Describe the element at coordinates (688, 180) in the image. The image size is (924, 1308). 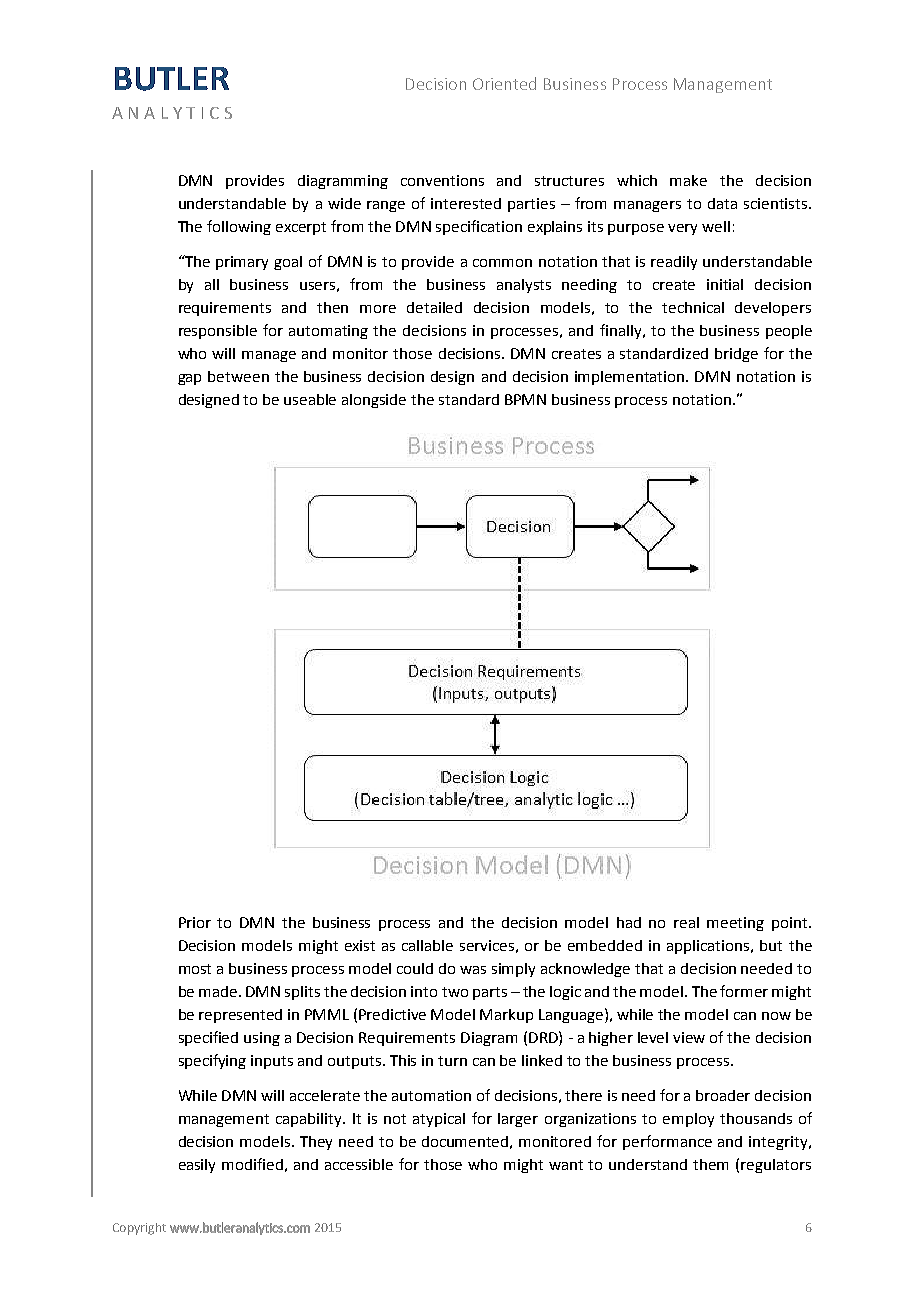
I see `make` at that location.
